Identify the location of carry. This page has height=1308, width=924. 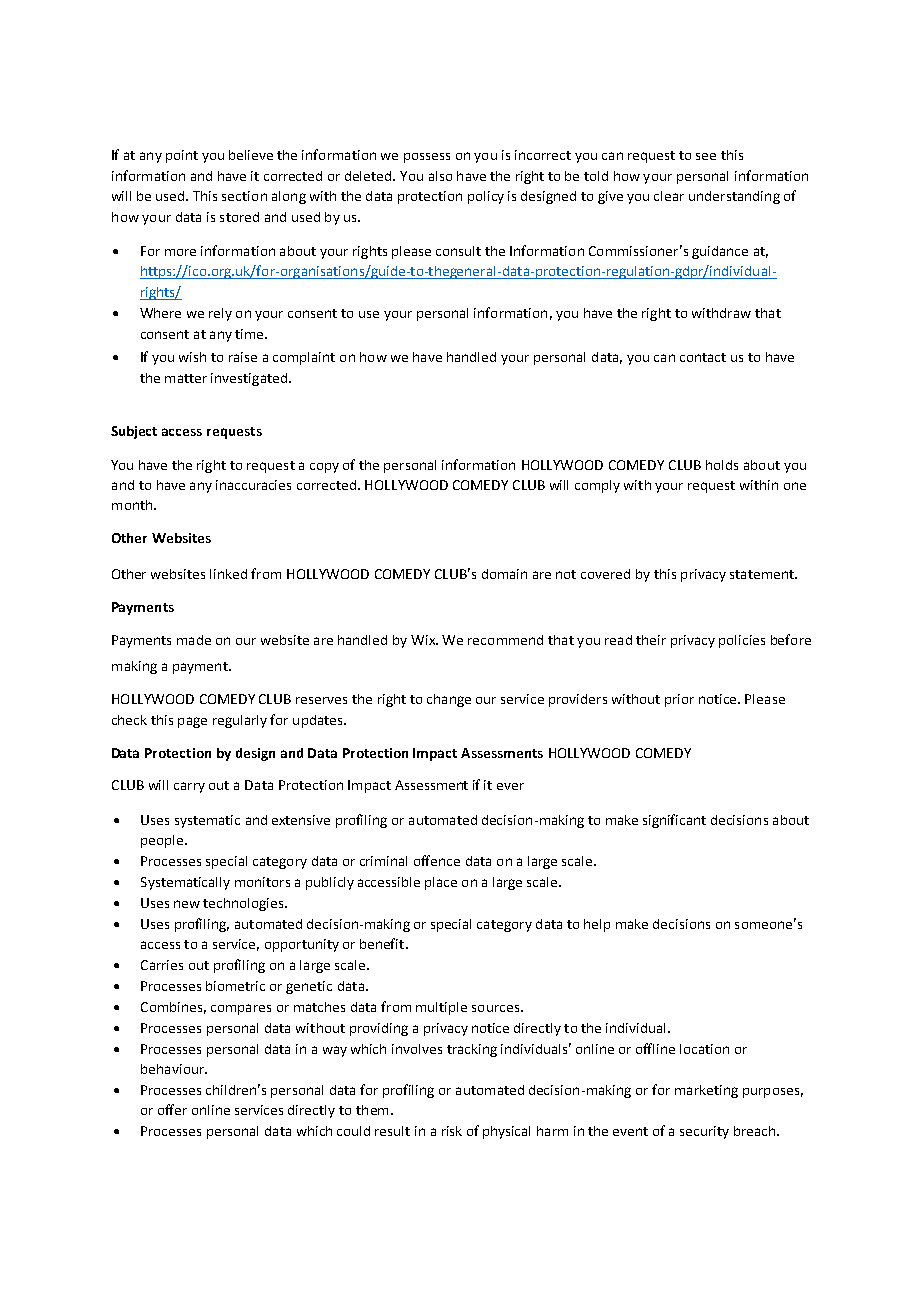
(189, 787).
